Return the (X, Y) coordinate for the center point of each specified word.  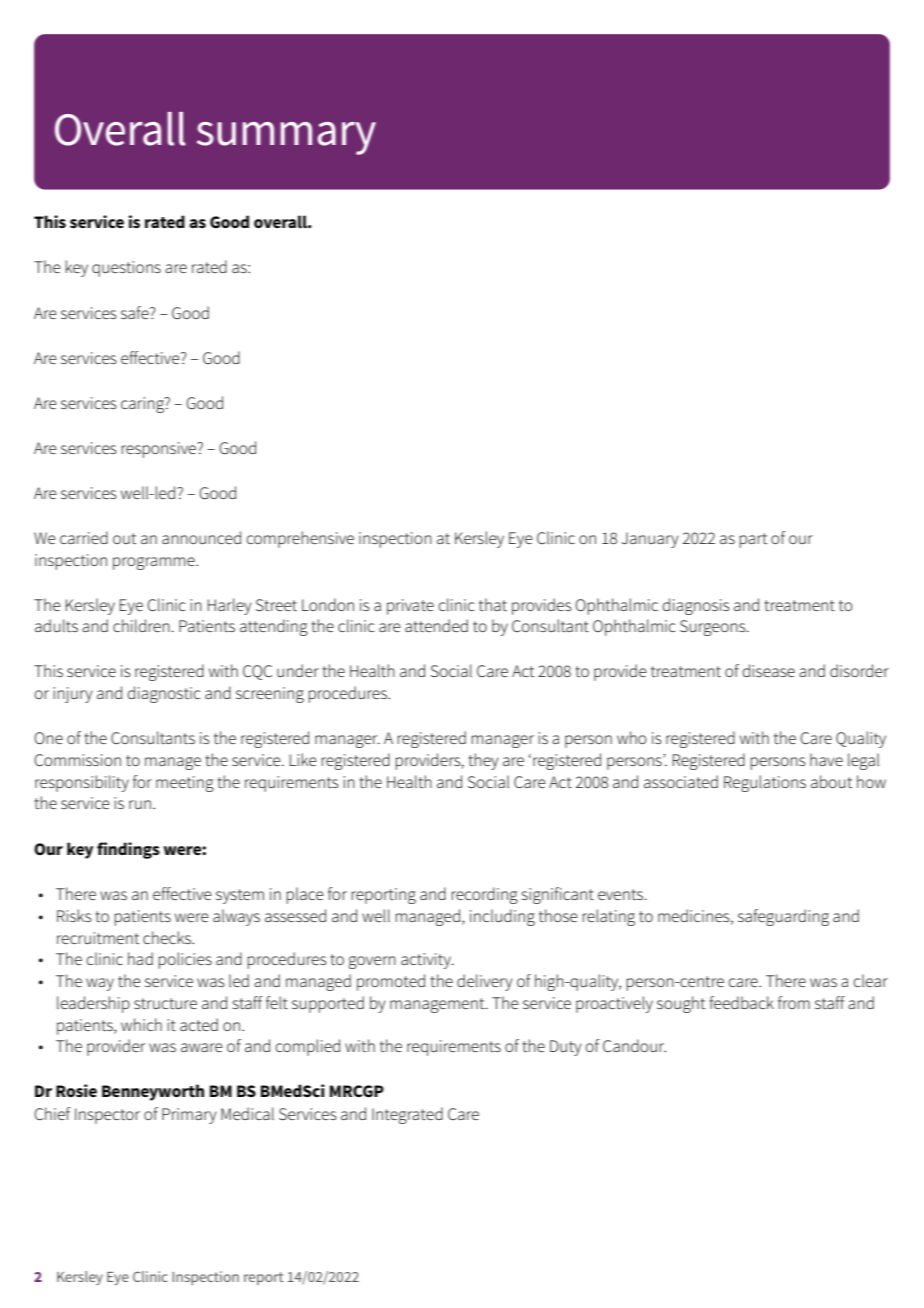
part (753, 540)
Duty (566, 1048)
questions (126, 269)
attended (436, 625)
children (142, 625)
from (794, 1002)
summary (286, 138)
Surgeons (714, 628)
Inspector (107, 1116)
